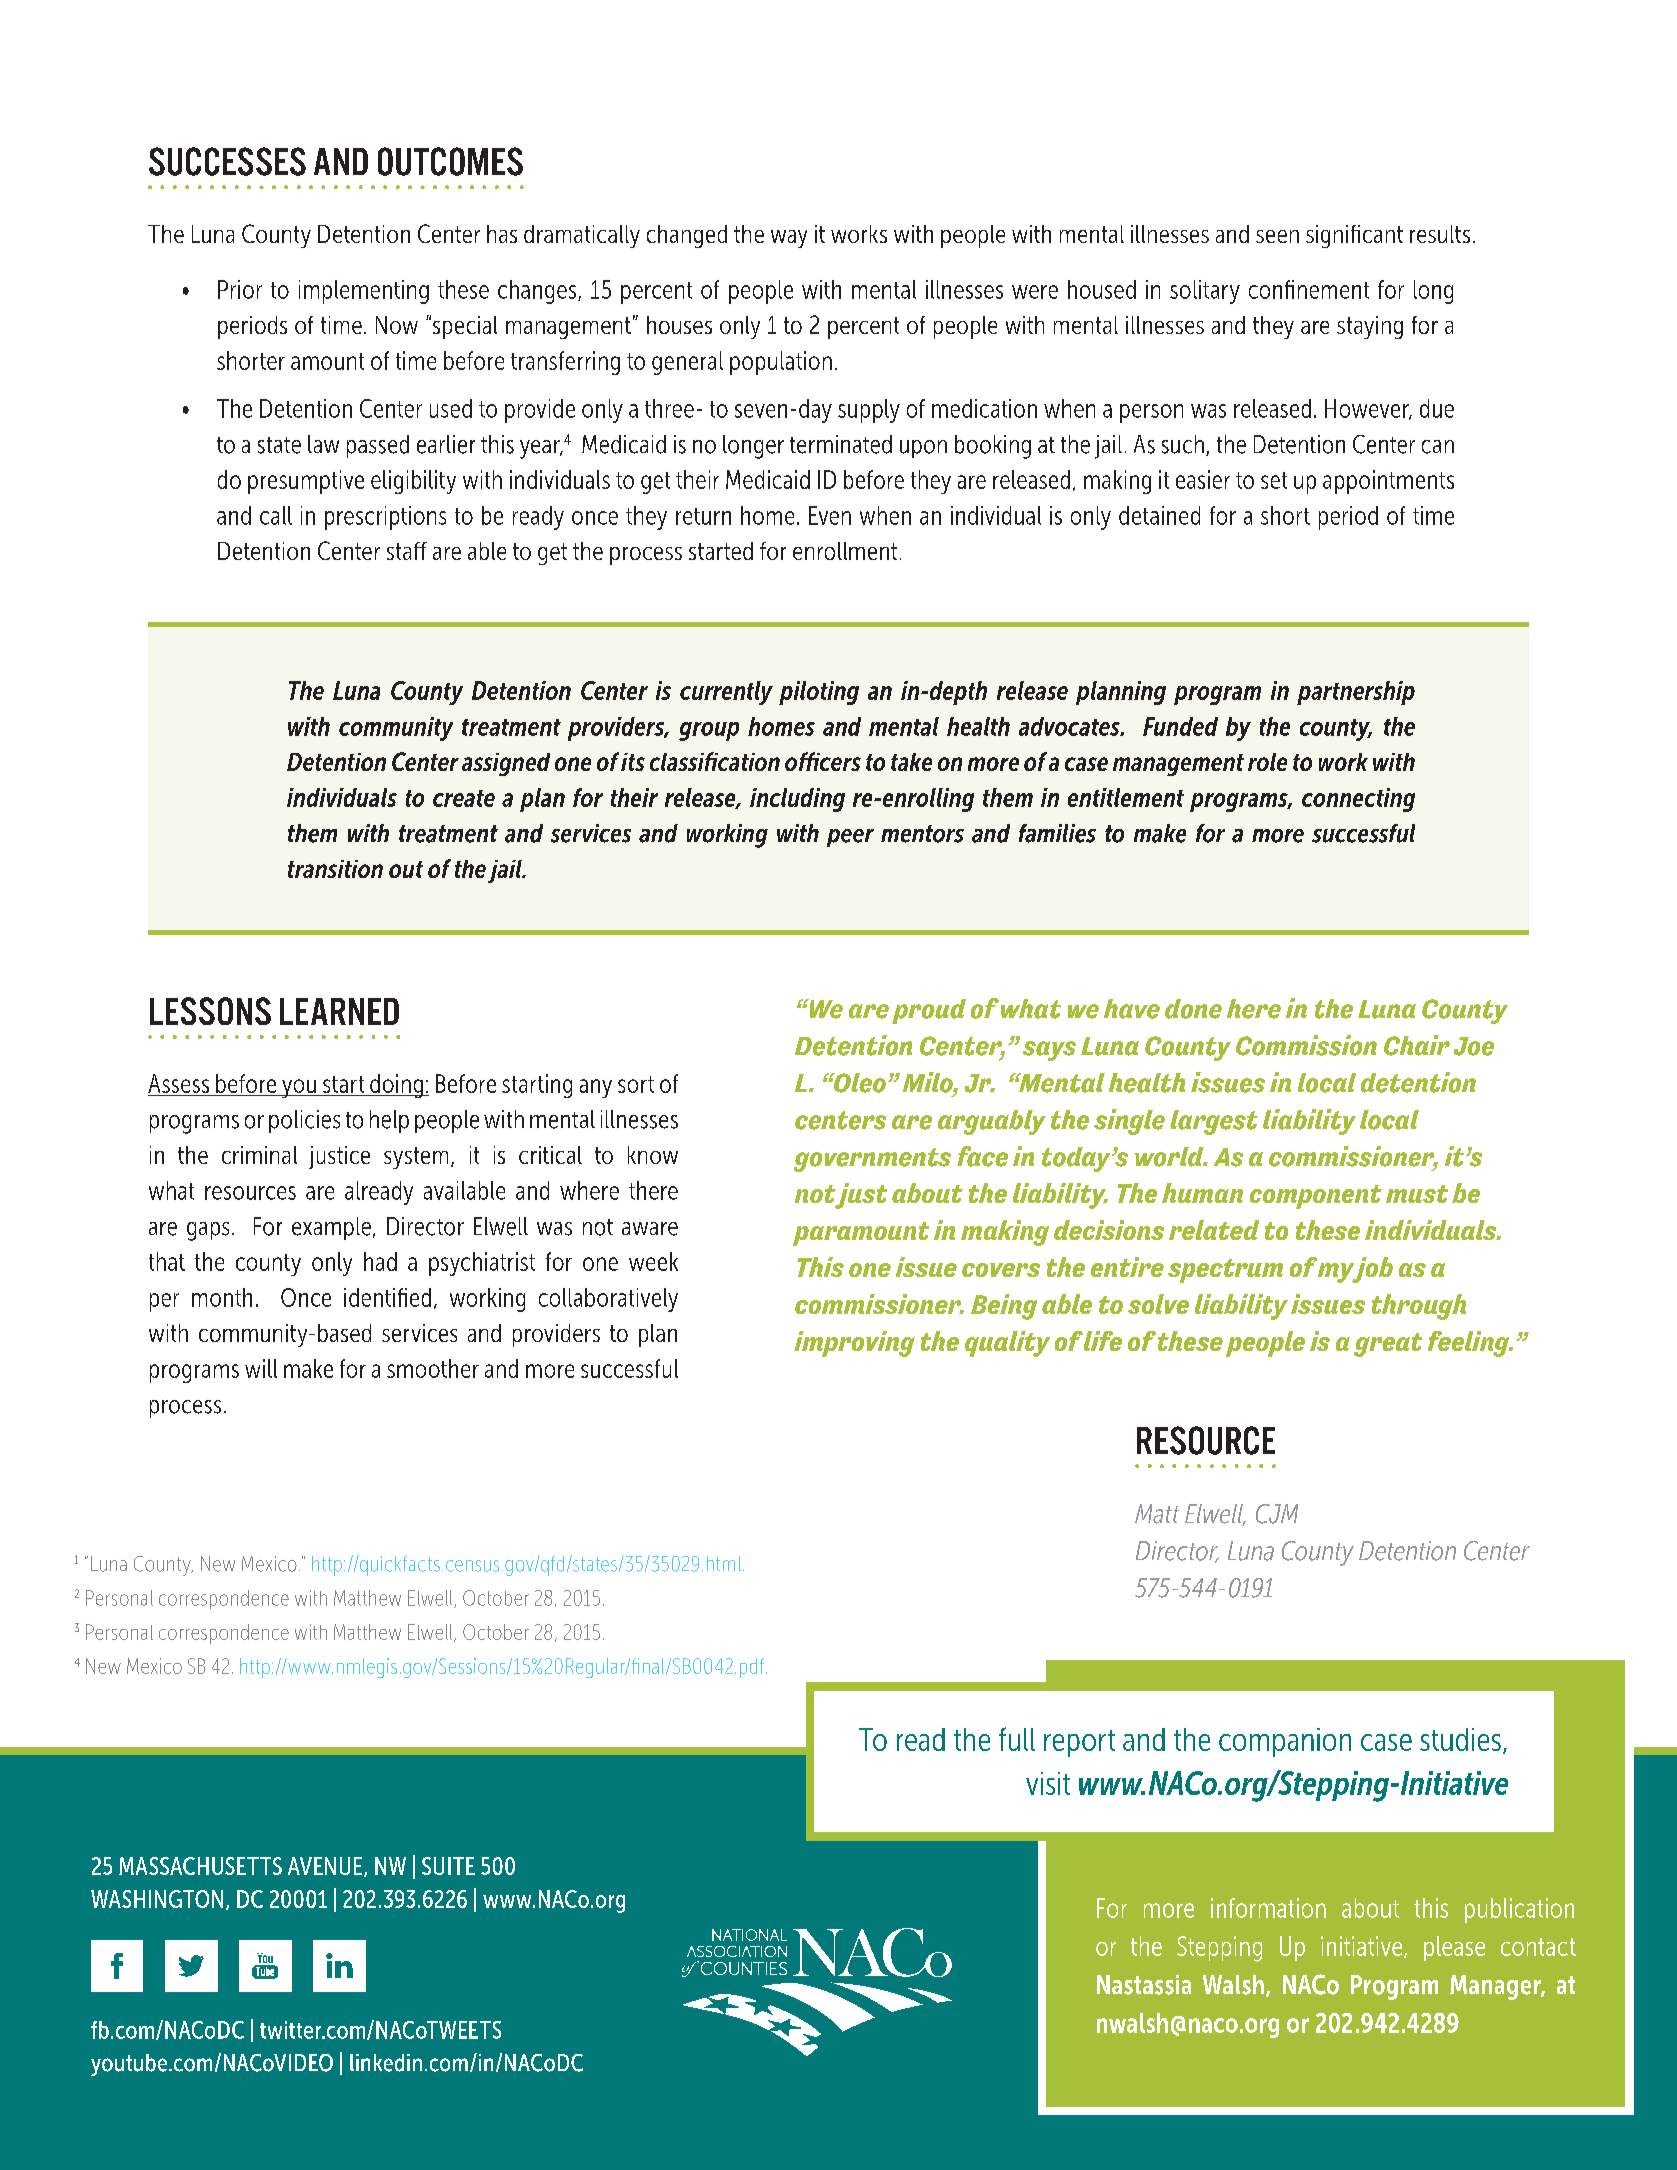  What do you see at coordinates (261, 1368) in the screenshot?
I see `will` at bounding box center [261, 1368].
